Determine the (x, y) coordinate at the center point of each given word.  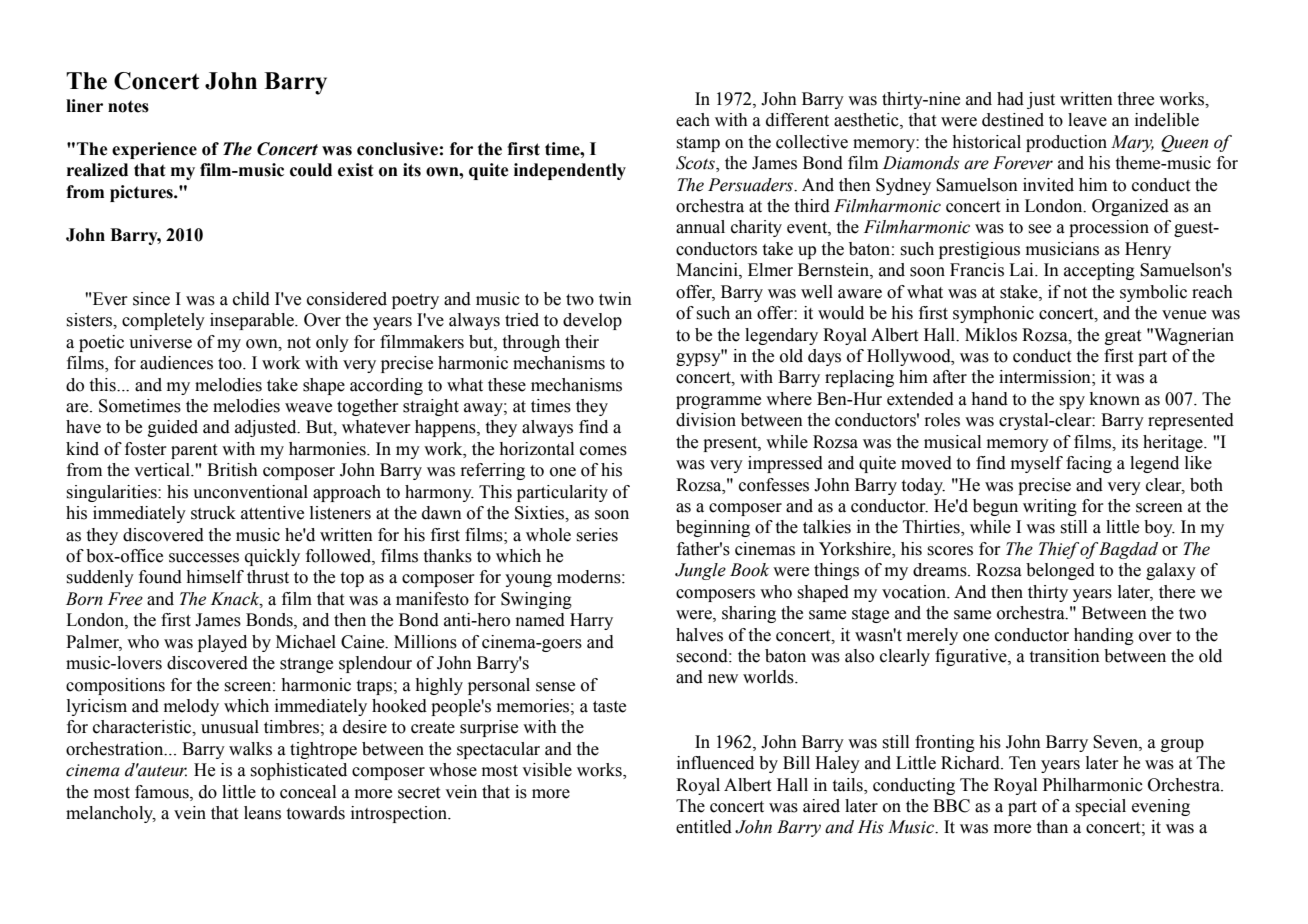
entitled (704, 827)
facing (1089, 464)
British (232, 470)
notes (128, 106)
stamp (698, 144)
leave (1087, 120)
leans (262, 813)
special (1101, 807)
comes (603, 451)
